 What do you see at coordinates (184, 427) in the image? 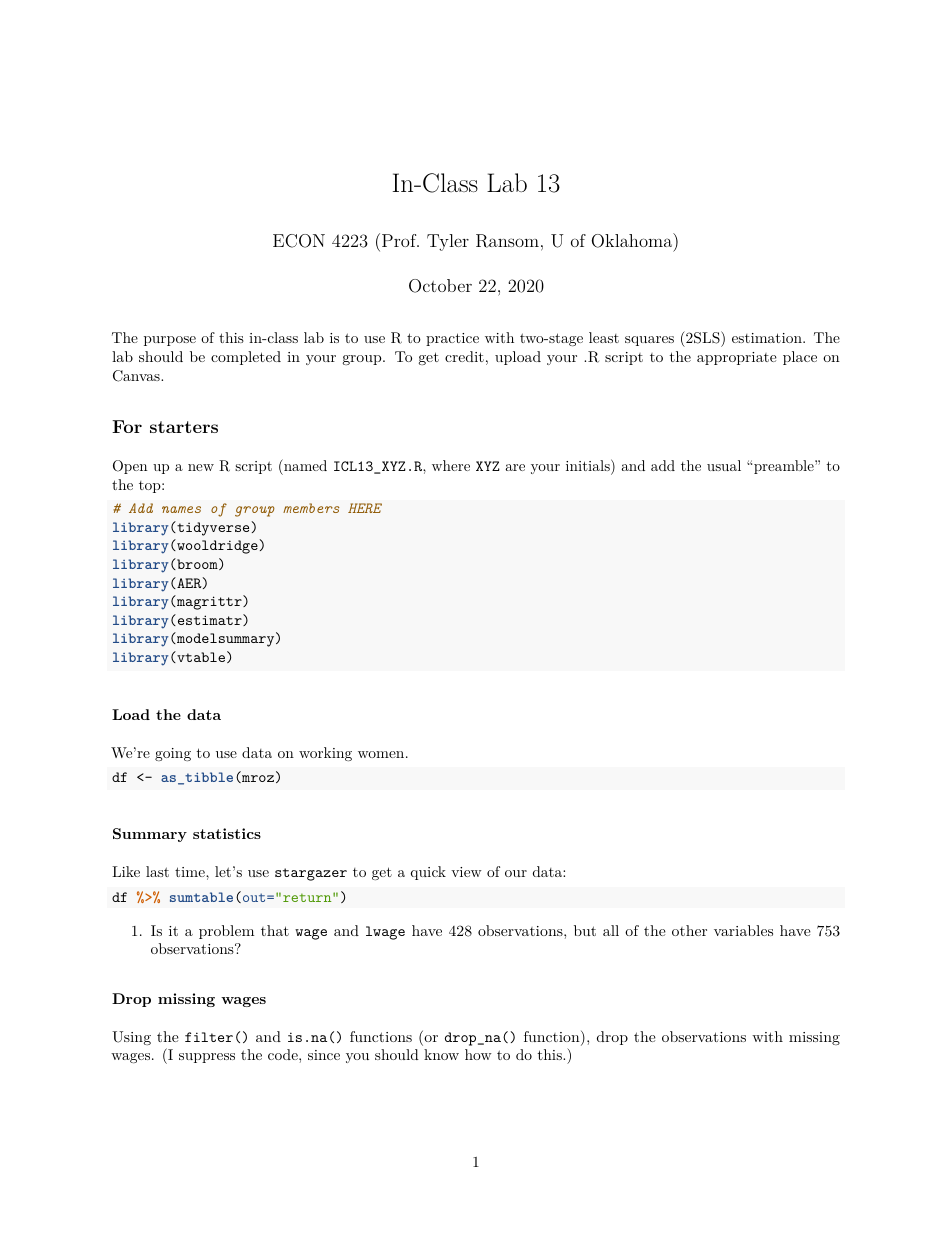
I see `starters` at bounding box center [184, 427].
